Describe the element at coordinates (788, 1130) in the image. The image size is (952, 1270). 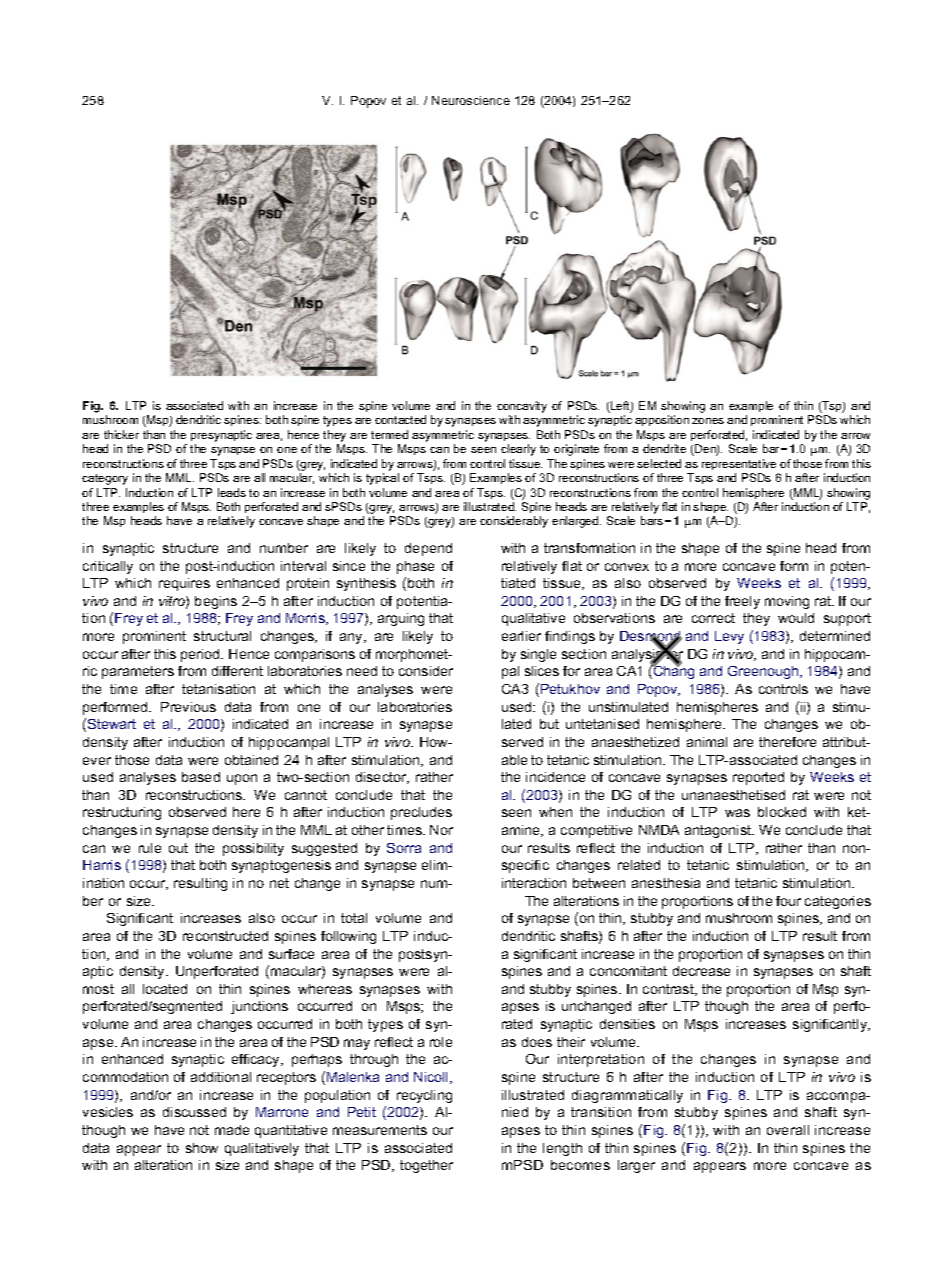
I see `overall` at that location.
